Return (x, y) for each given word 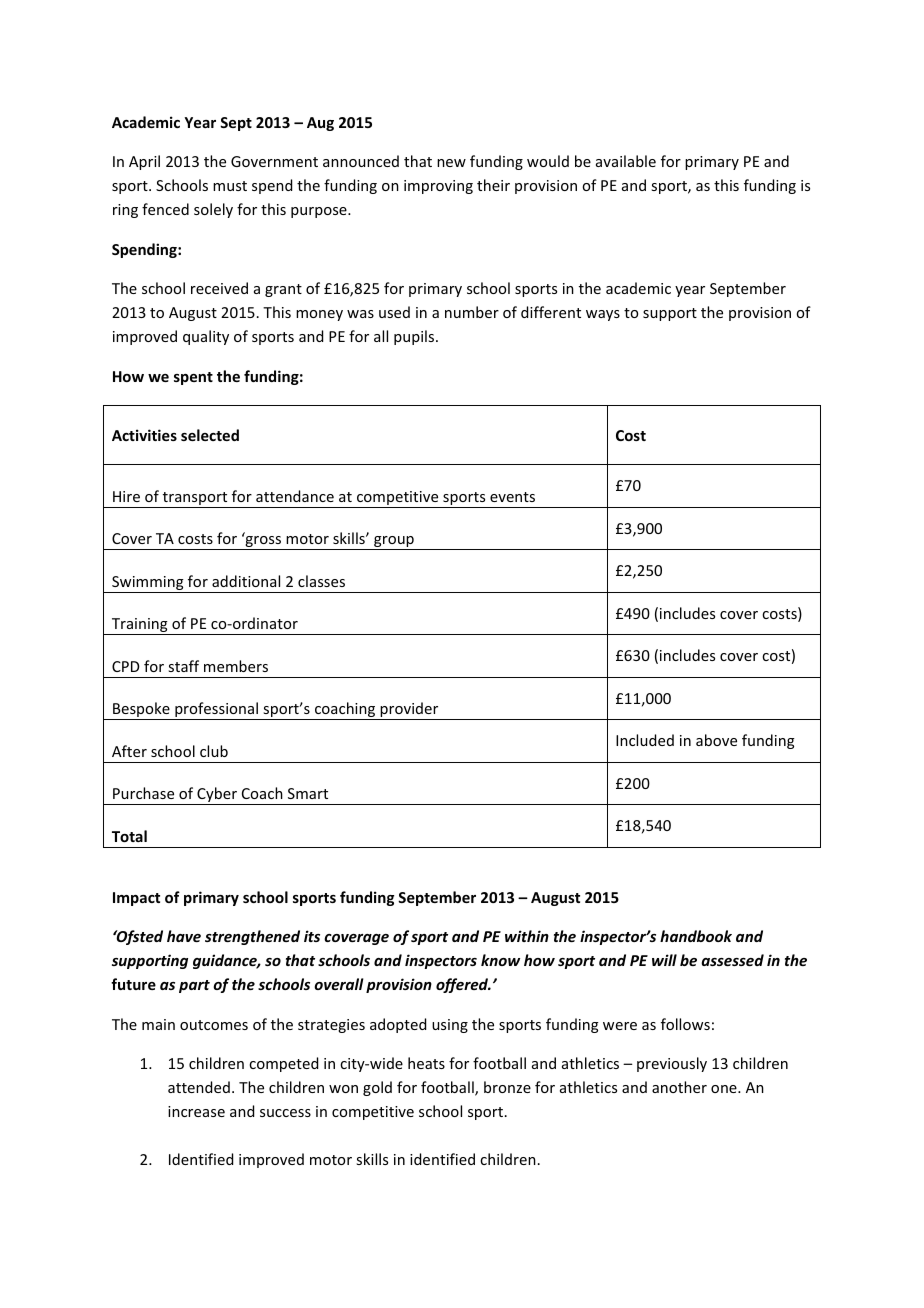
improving (438, 187)
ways (603, 315)
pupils (415, 337)
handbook (696, 936)
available (626, 161)
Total (129, 836)
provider (409, 711)
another (679, 1087)
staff (183, 666)
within (527, 936)
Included (645, 740)
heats (426, 1063)
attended (199, 1087)
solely (213, 210)
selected (210, 435)
